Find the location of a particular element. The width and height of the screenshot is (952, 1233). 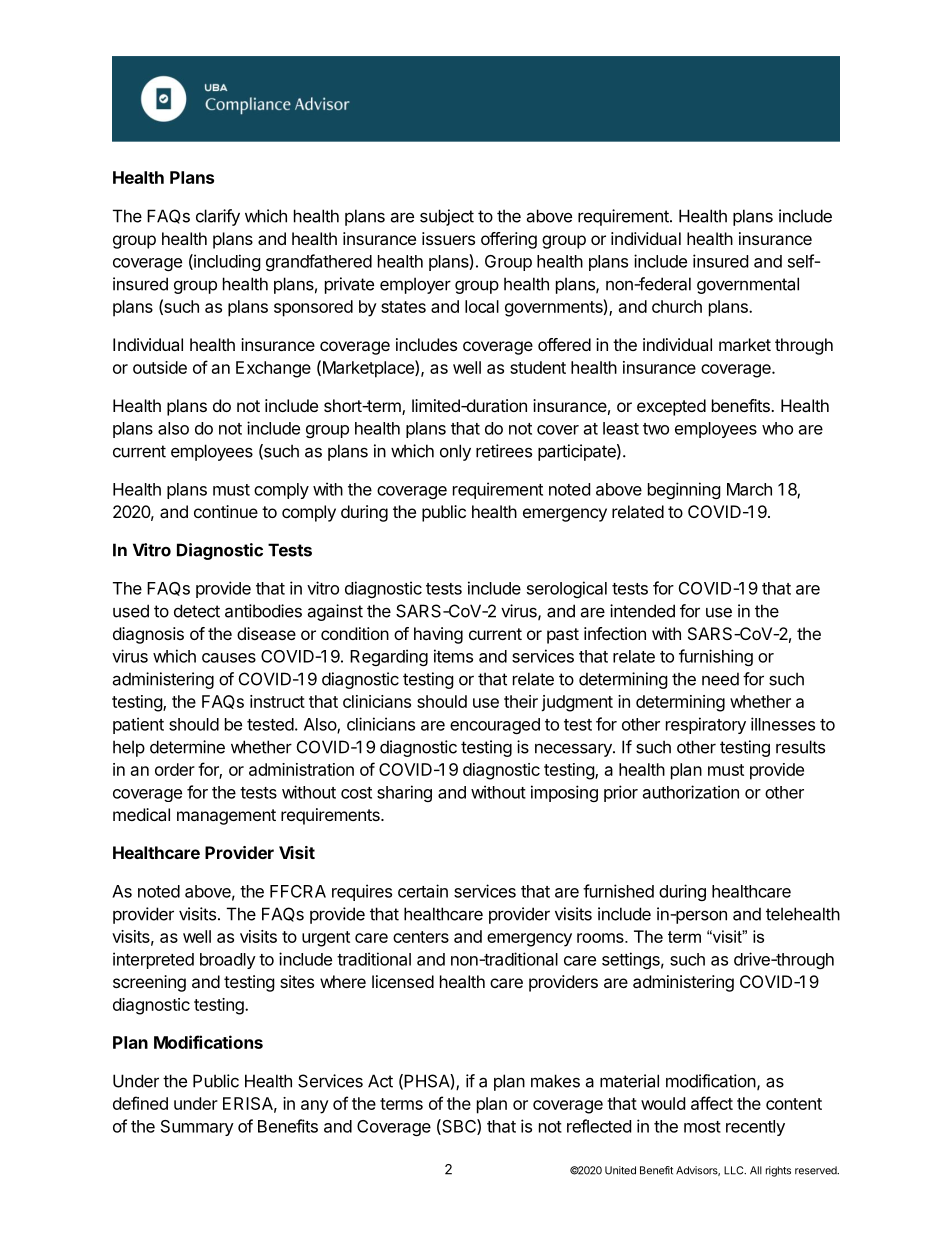

governmental is located at coordinates (748, 285).
